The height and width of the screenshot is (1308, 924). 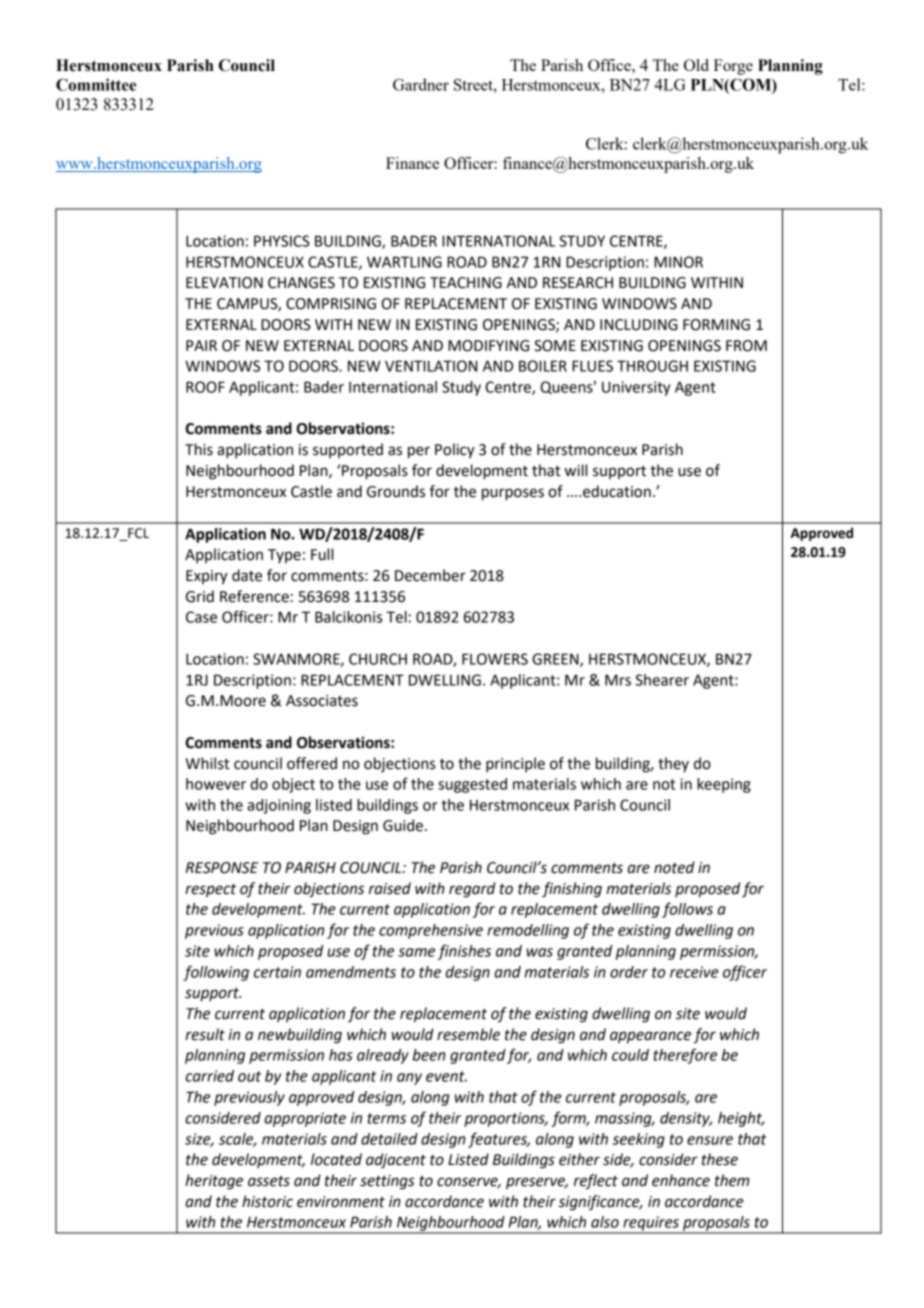 I want to click on settings, so click(x=387, y=1182).
